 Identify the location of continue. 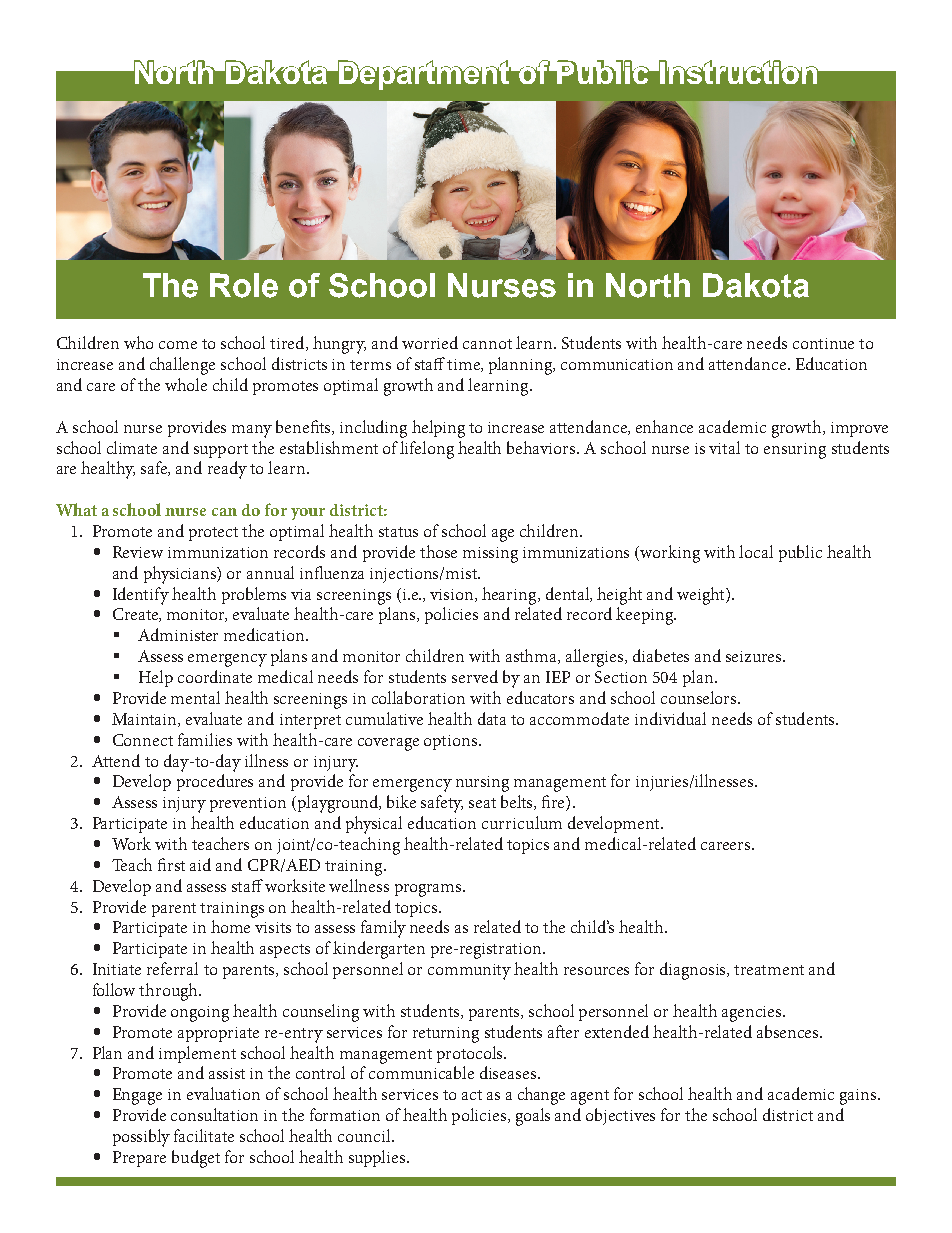
(823, 343).
